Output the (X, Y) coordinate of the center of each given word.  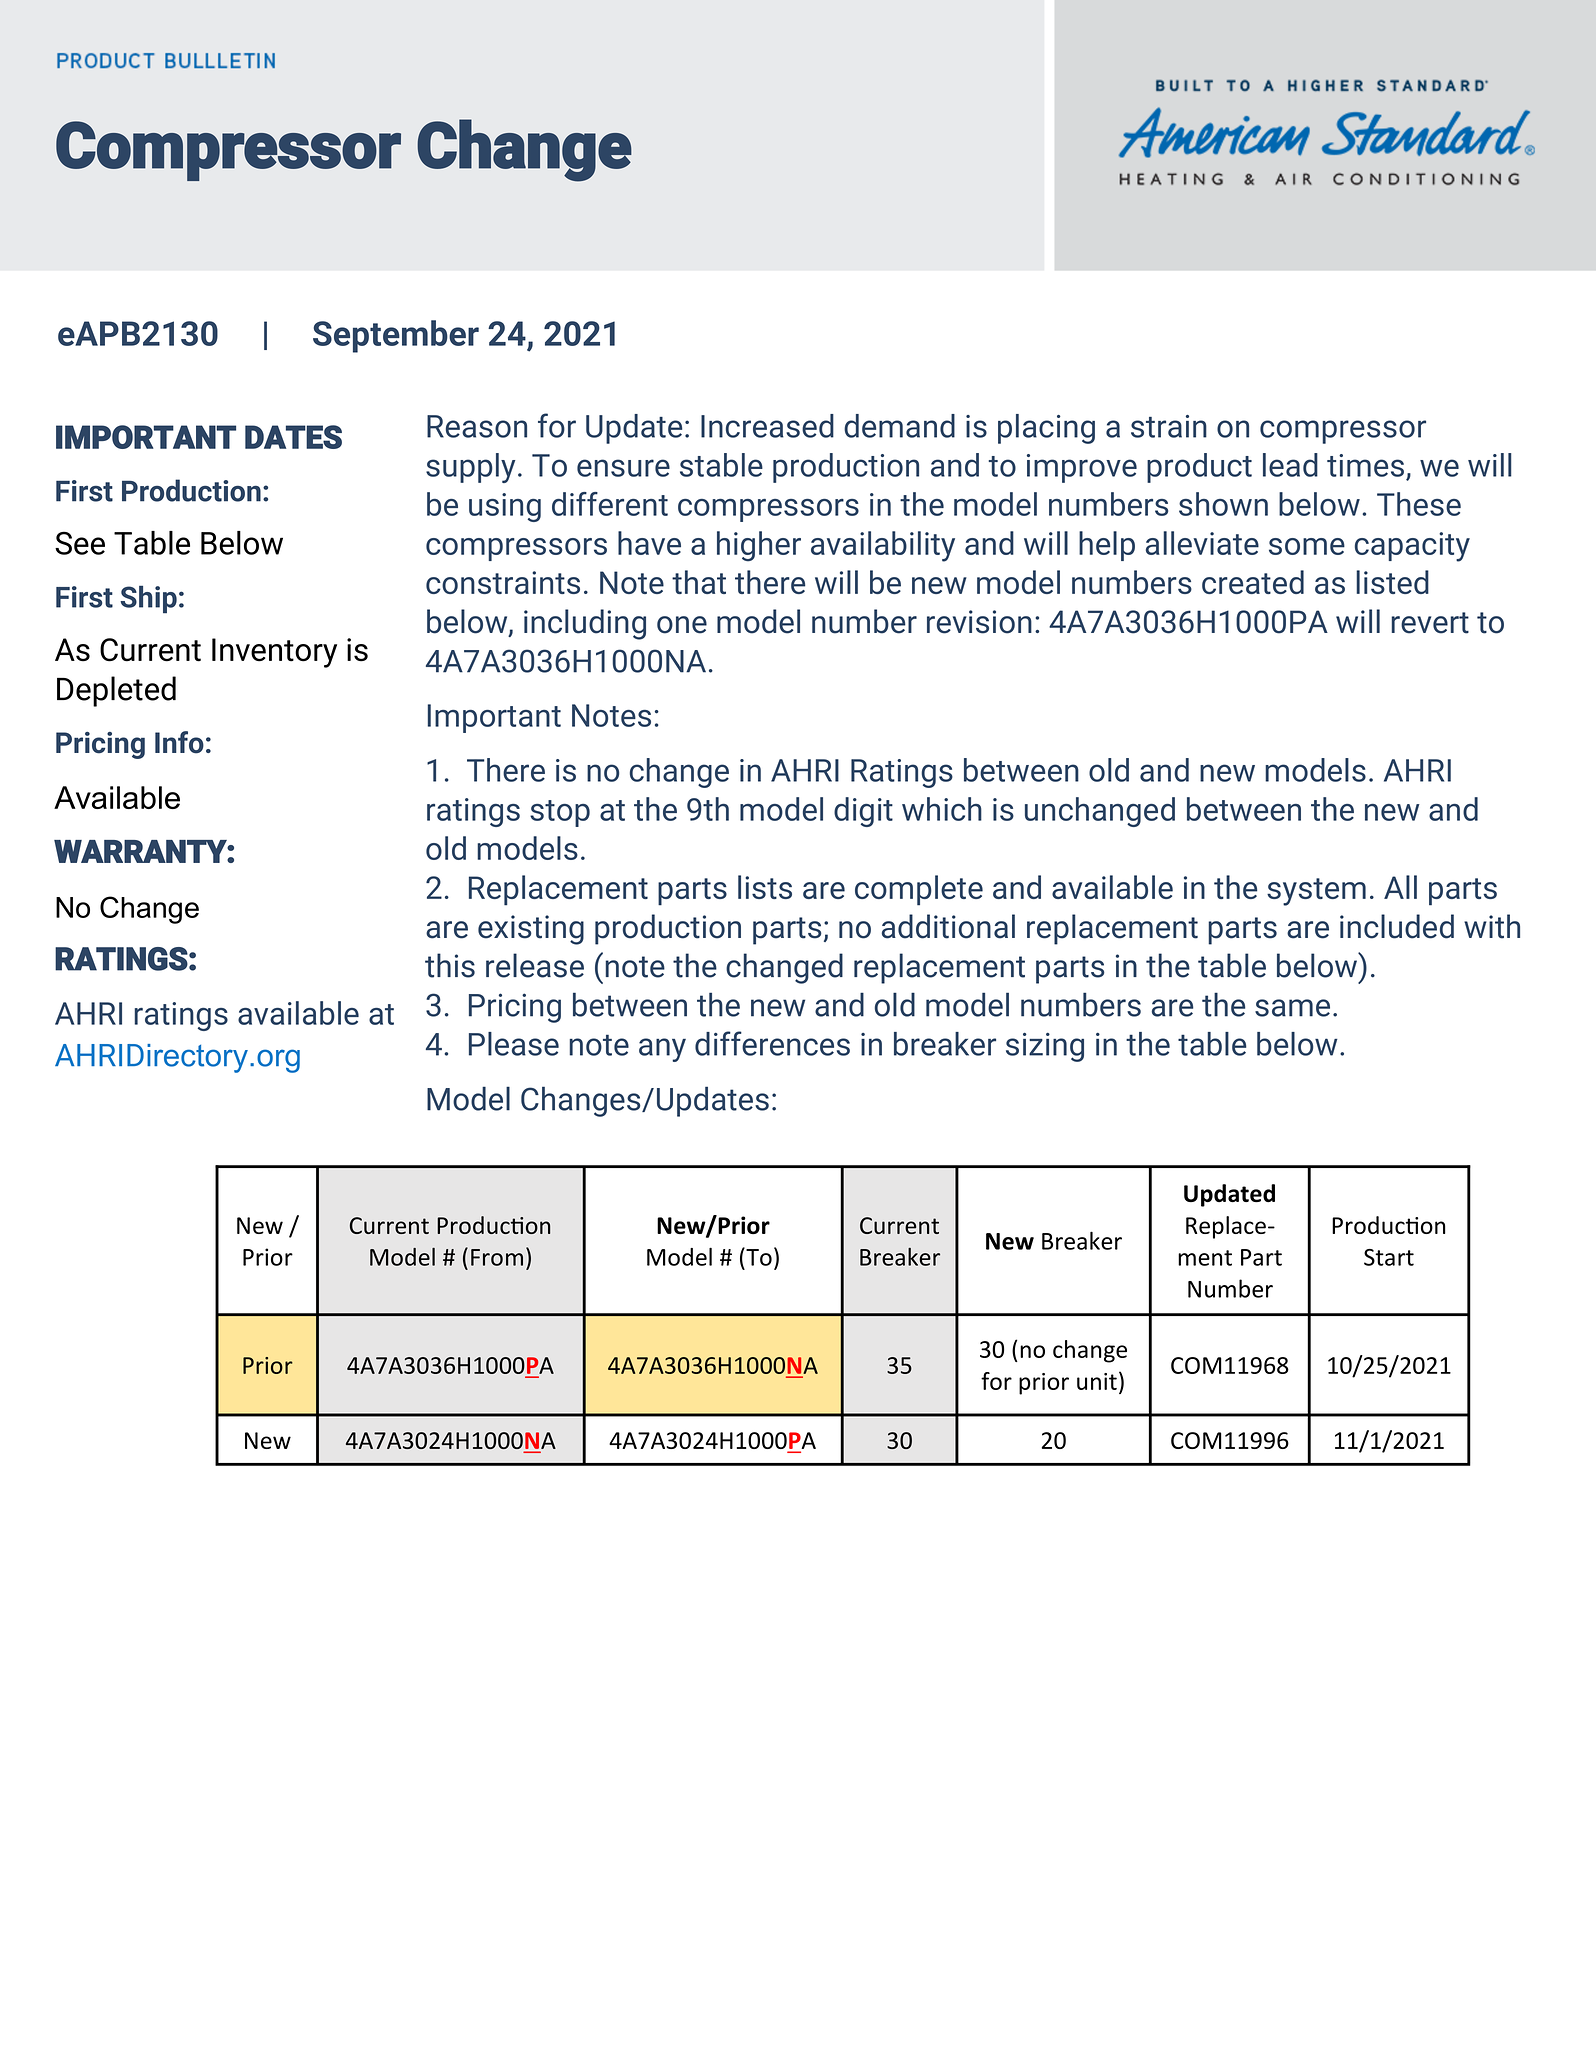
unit (1097, 1381)
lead (1290, 465)
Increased (767, 426)
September (396, 336)
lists (765, 887)
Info (179, 742)
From (497, 1257)
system (1316, 892)
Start (1389, 1257)
